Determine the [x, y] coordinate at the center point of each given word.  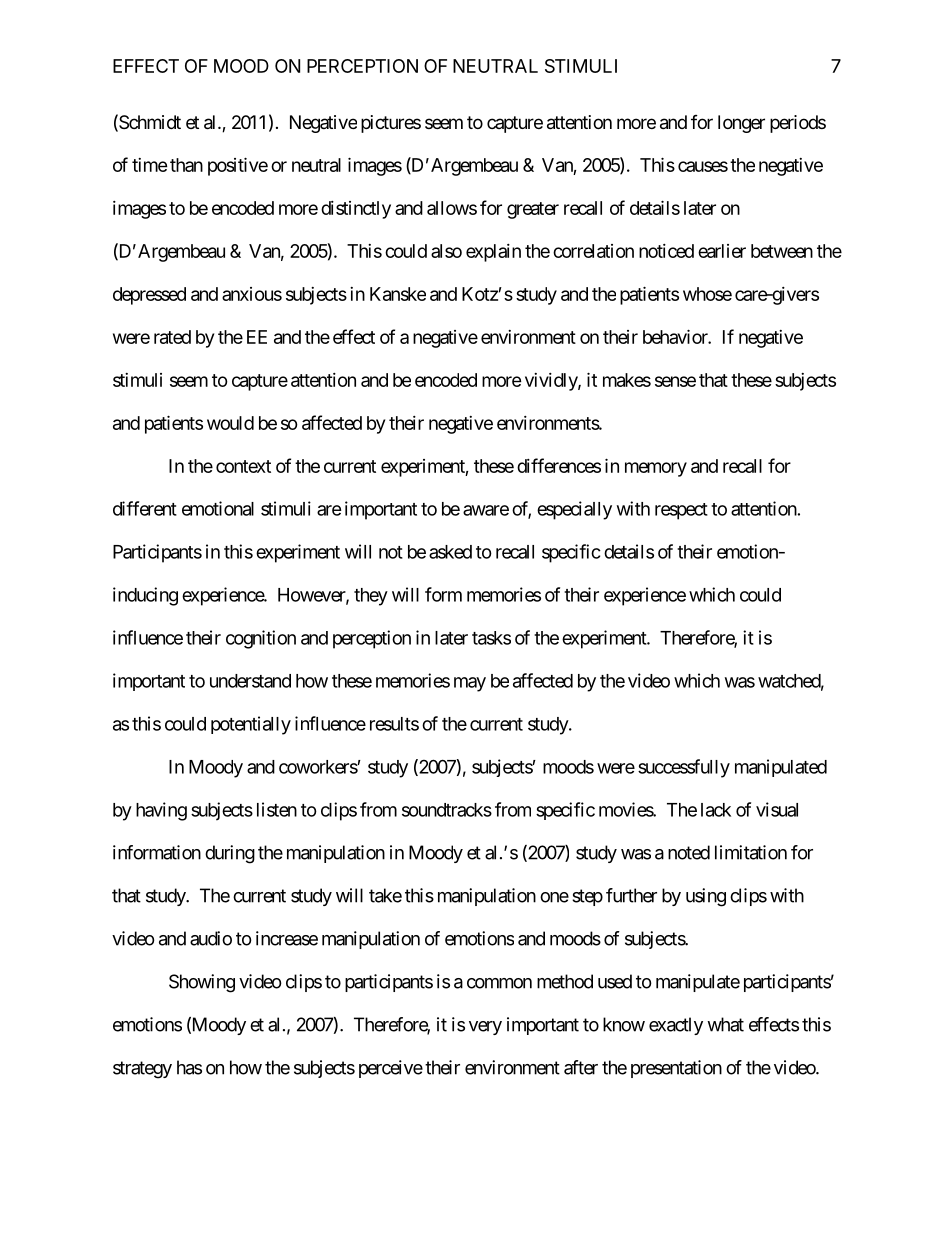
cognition [261, 639]
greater [533, 210]
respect [681, 511]
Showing [202, 983]
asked [450, 552]
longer [741, 124]
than [186, 165]
